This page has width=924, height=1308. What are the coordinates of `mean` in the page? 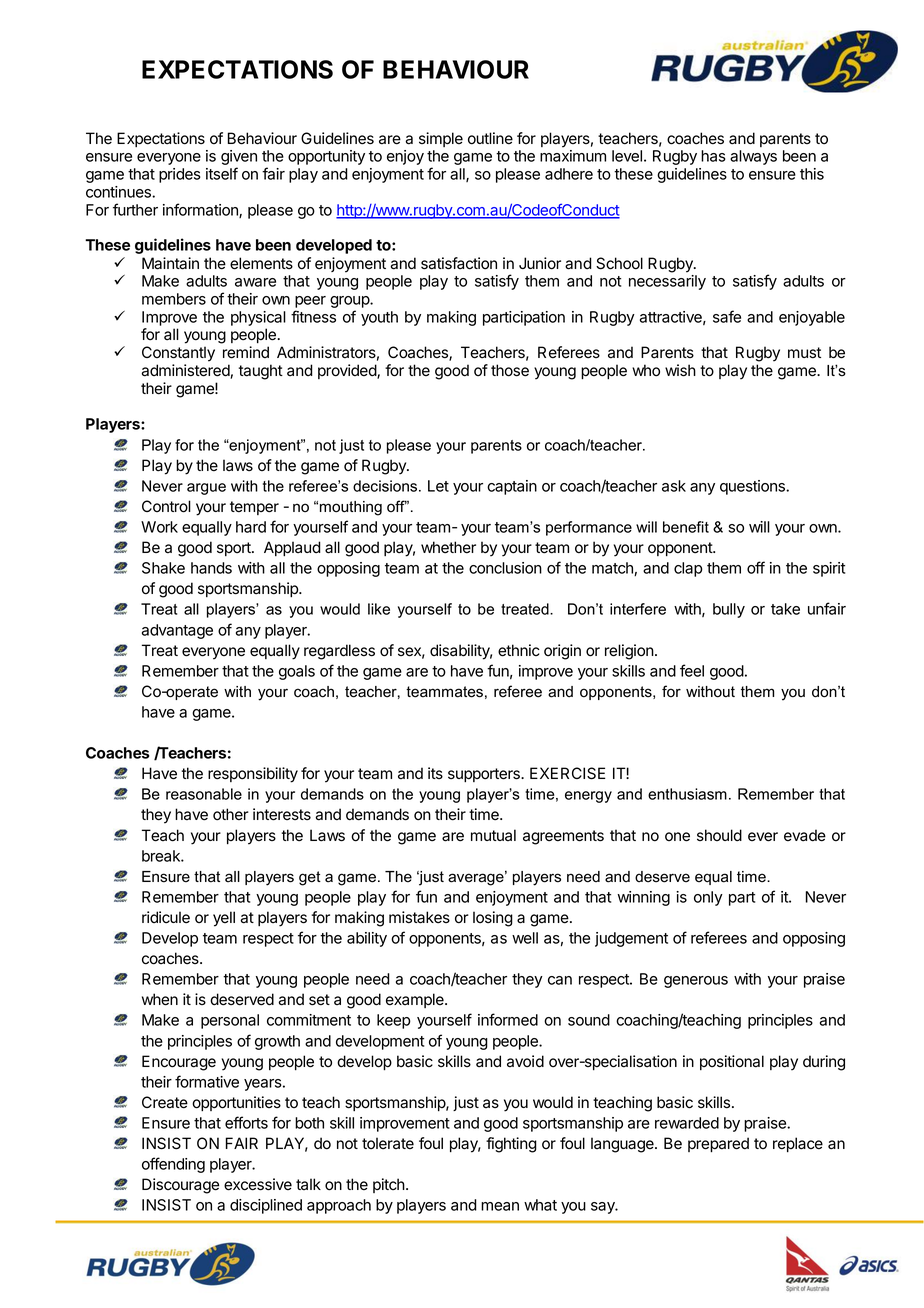 It's located at (500, 1206).
